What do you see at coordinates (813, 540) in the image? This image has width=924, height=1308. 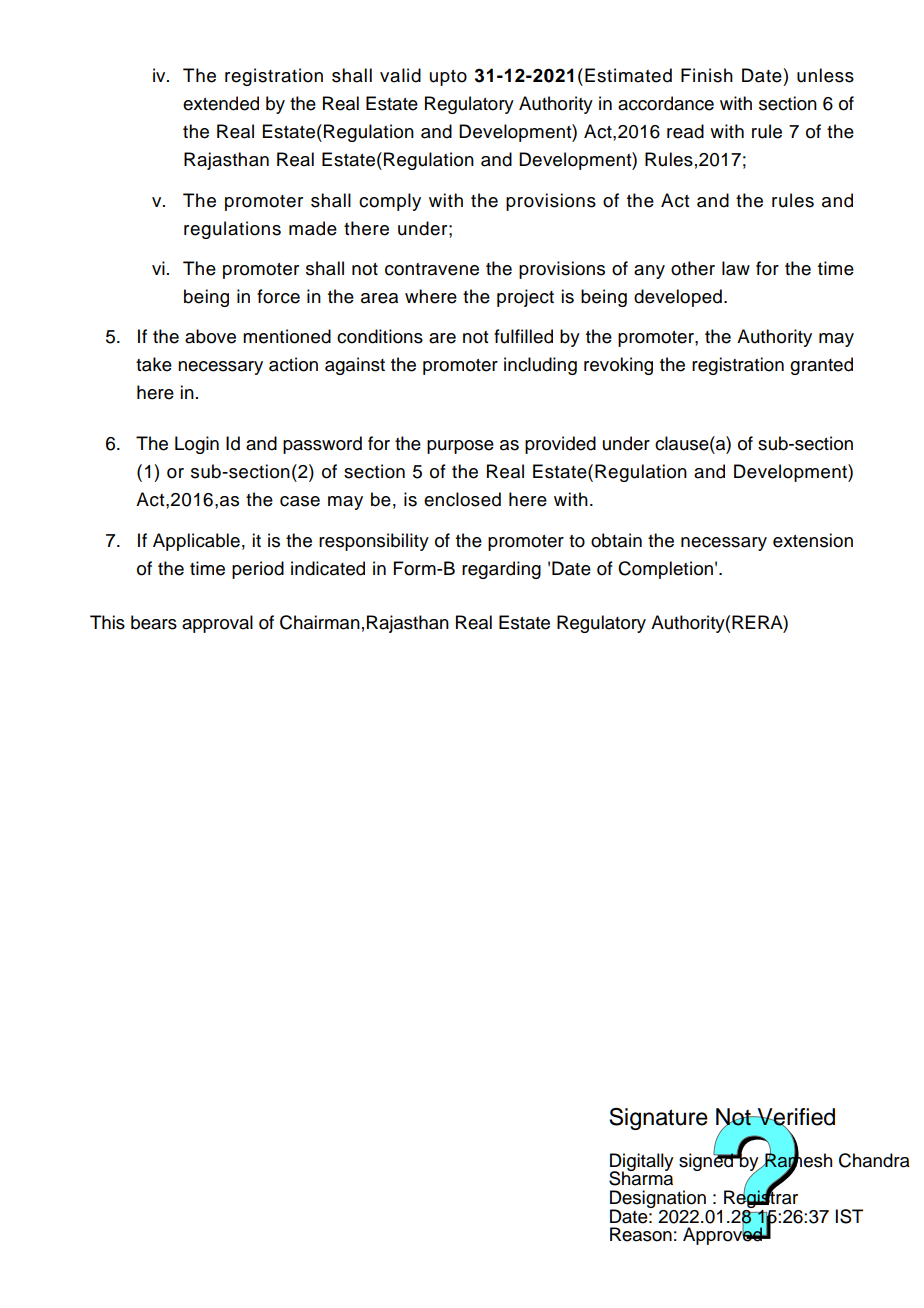 I see `extension` at bounding box center [813, 540].
